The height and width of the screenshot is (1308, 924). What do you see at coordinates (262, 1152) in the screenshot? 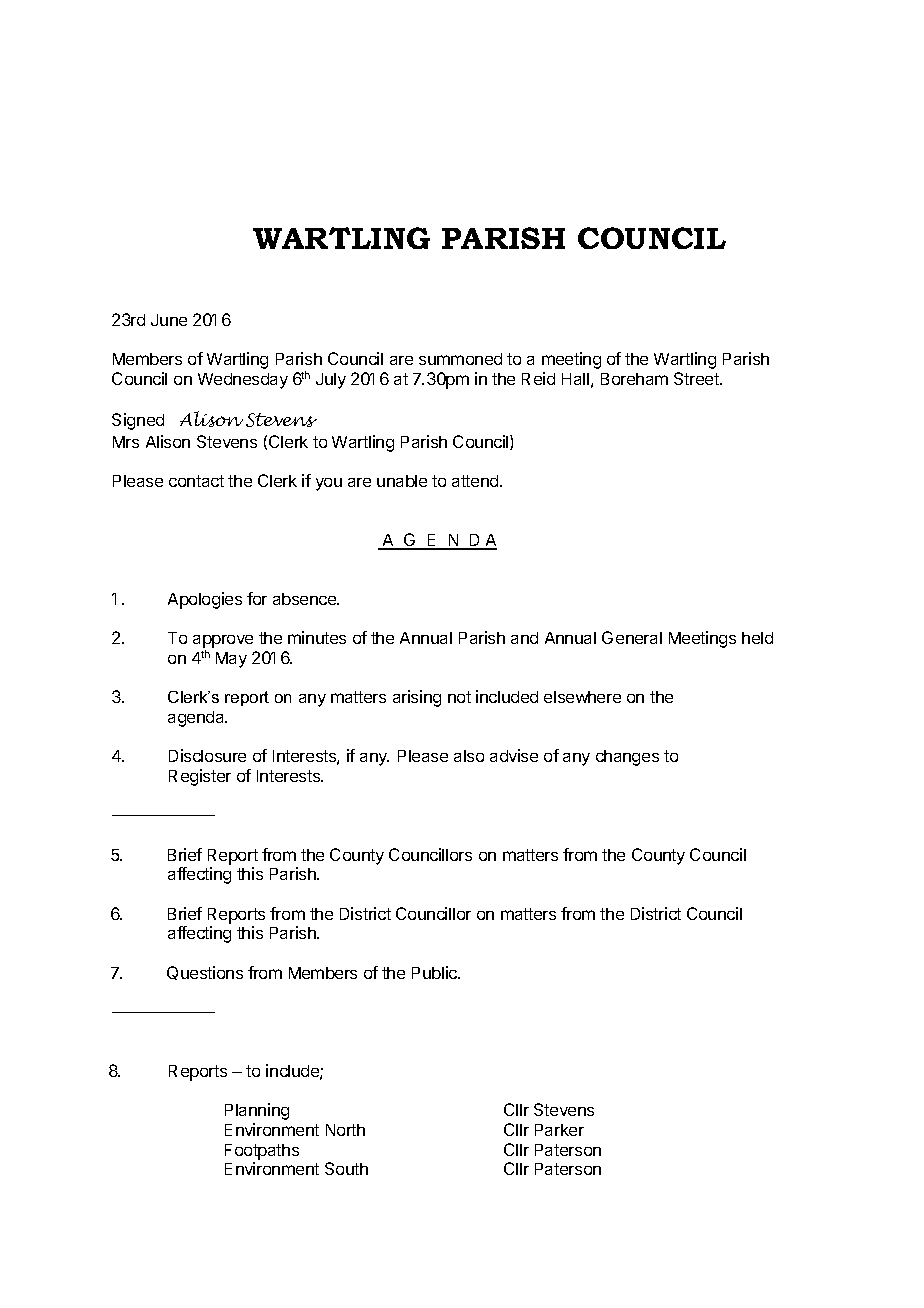
I see `Footpaths` at bounding box center [262, 1152].
